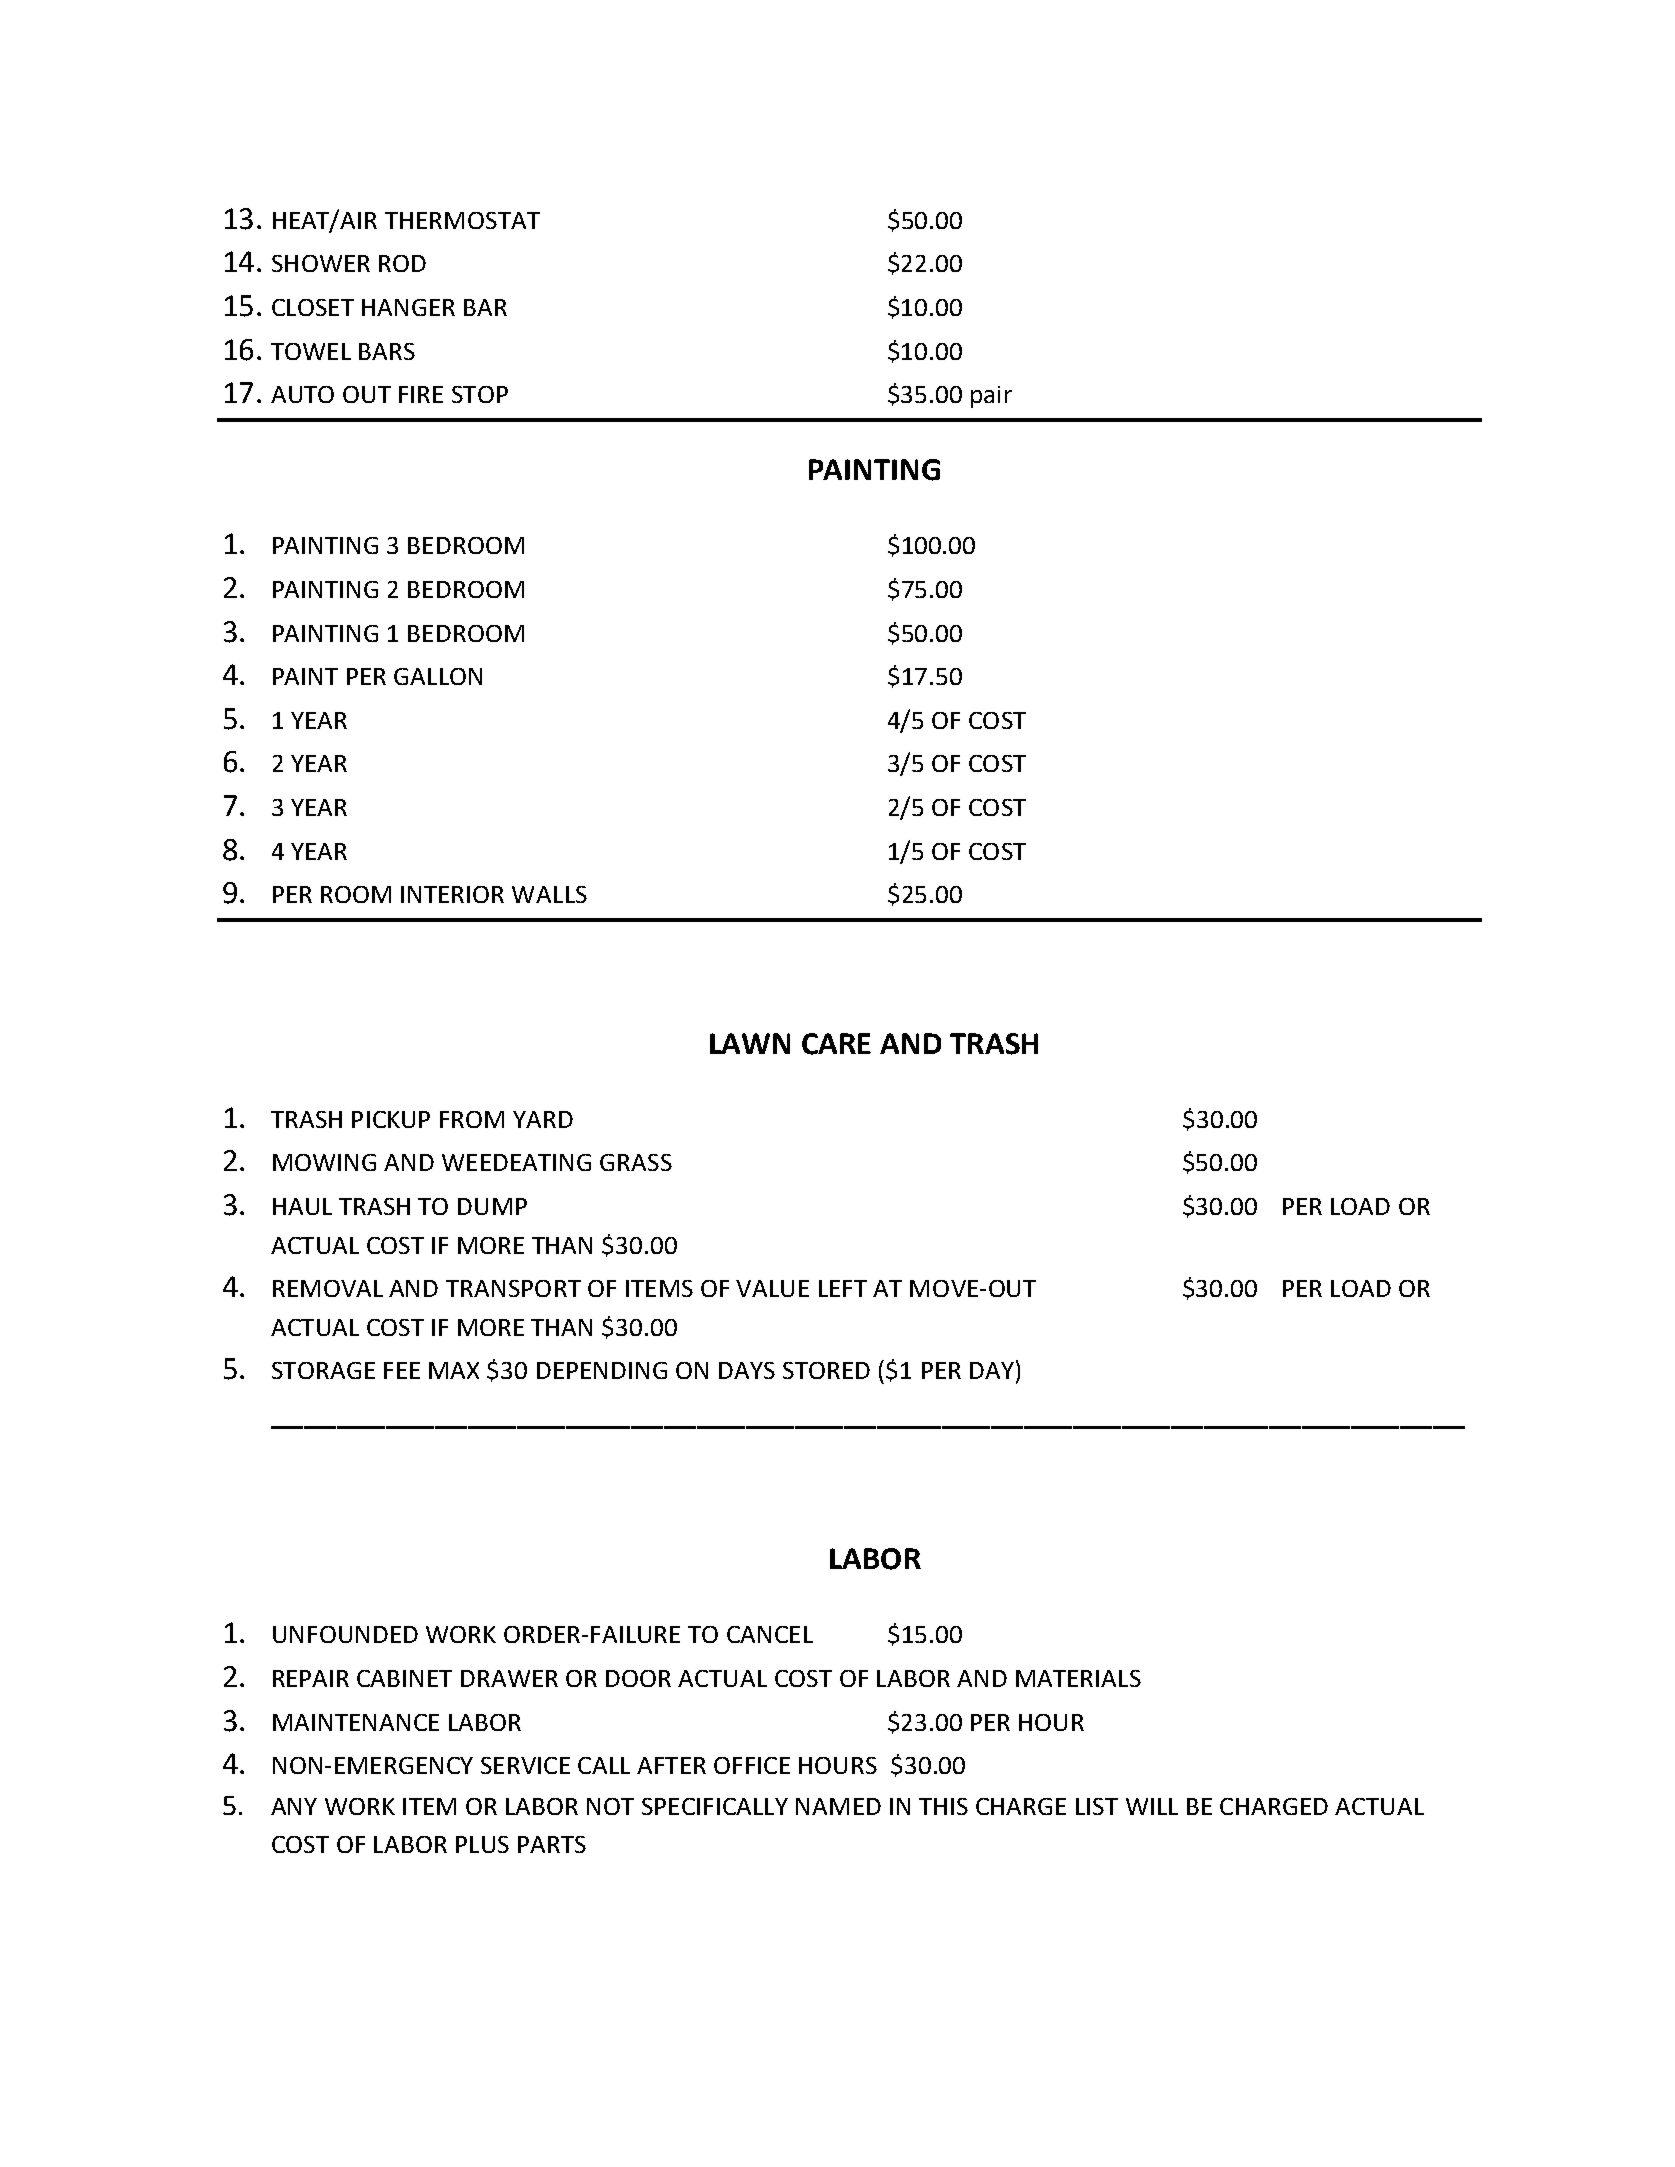 Image resolution: width=1675 pixels, height=2167 pixels. What do you see at coordinates (402, 1370) in the page?
I see `FEE` at bounding box center [402, 1370].
